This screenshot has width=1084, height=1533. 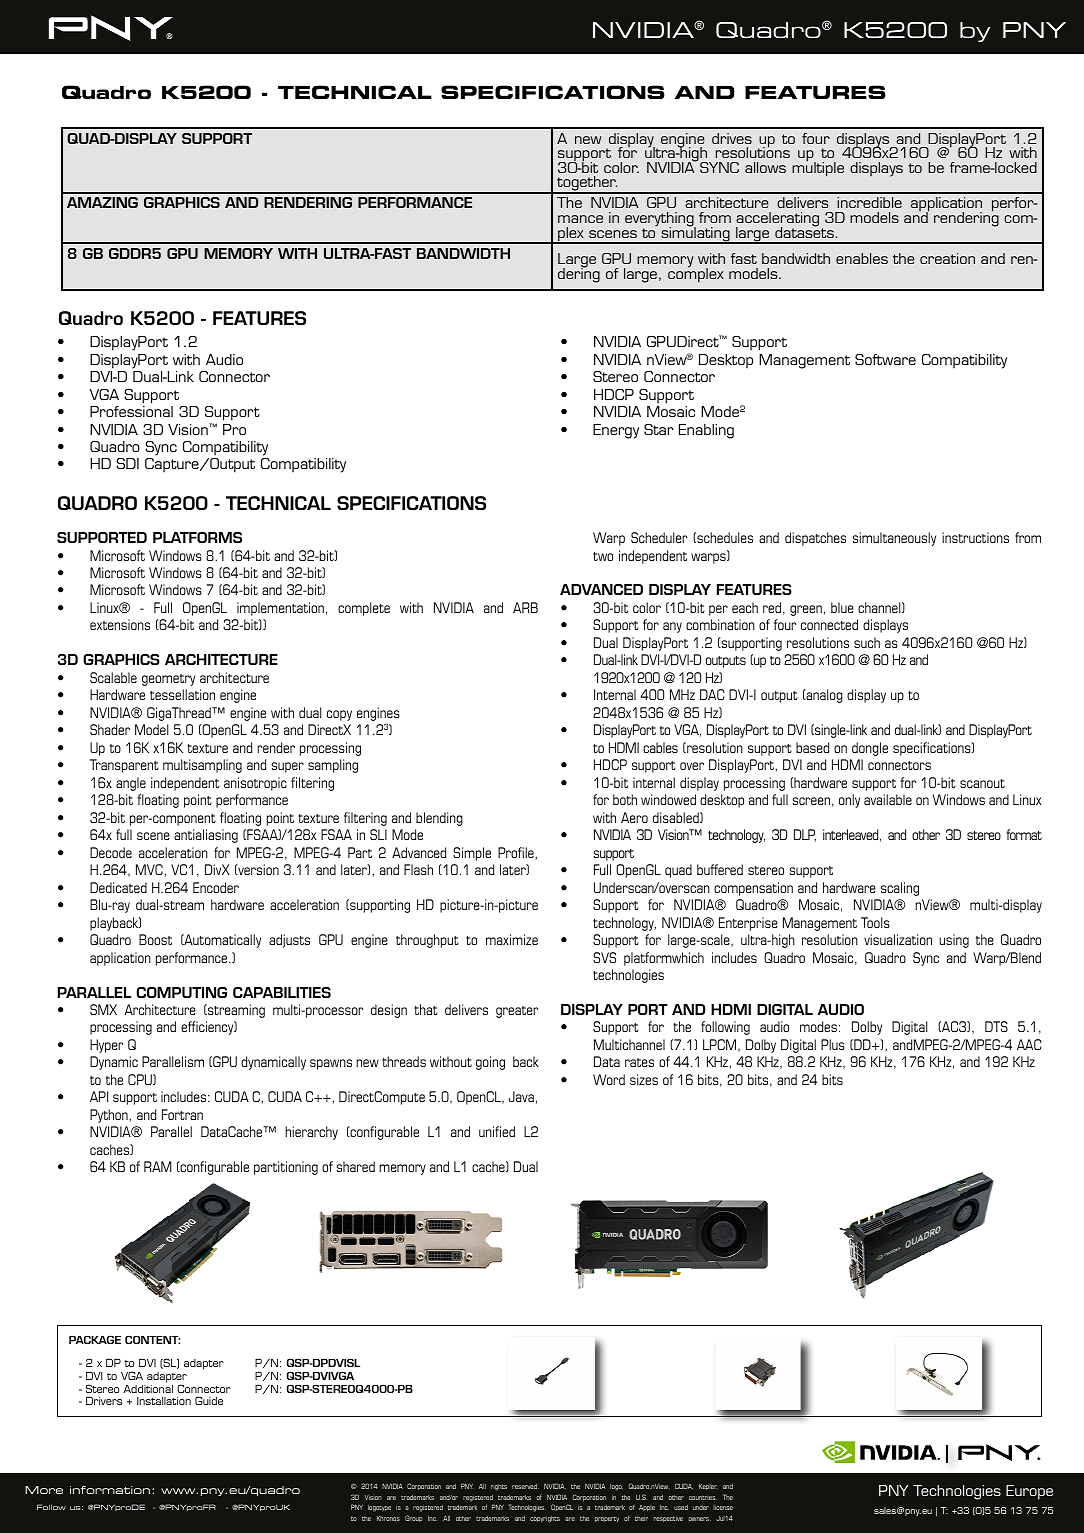 I want to click on available, so click(x=888, y=799).
